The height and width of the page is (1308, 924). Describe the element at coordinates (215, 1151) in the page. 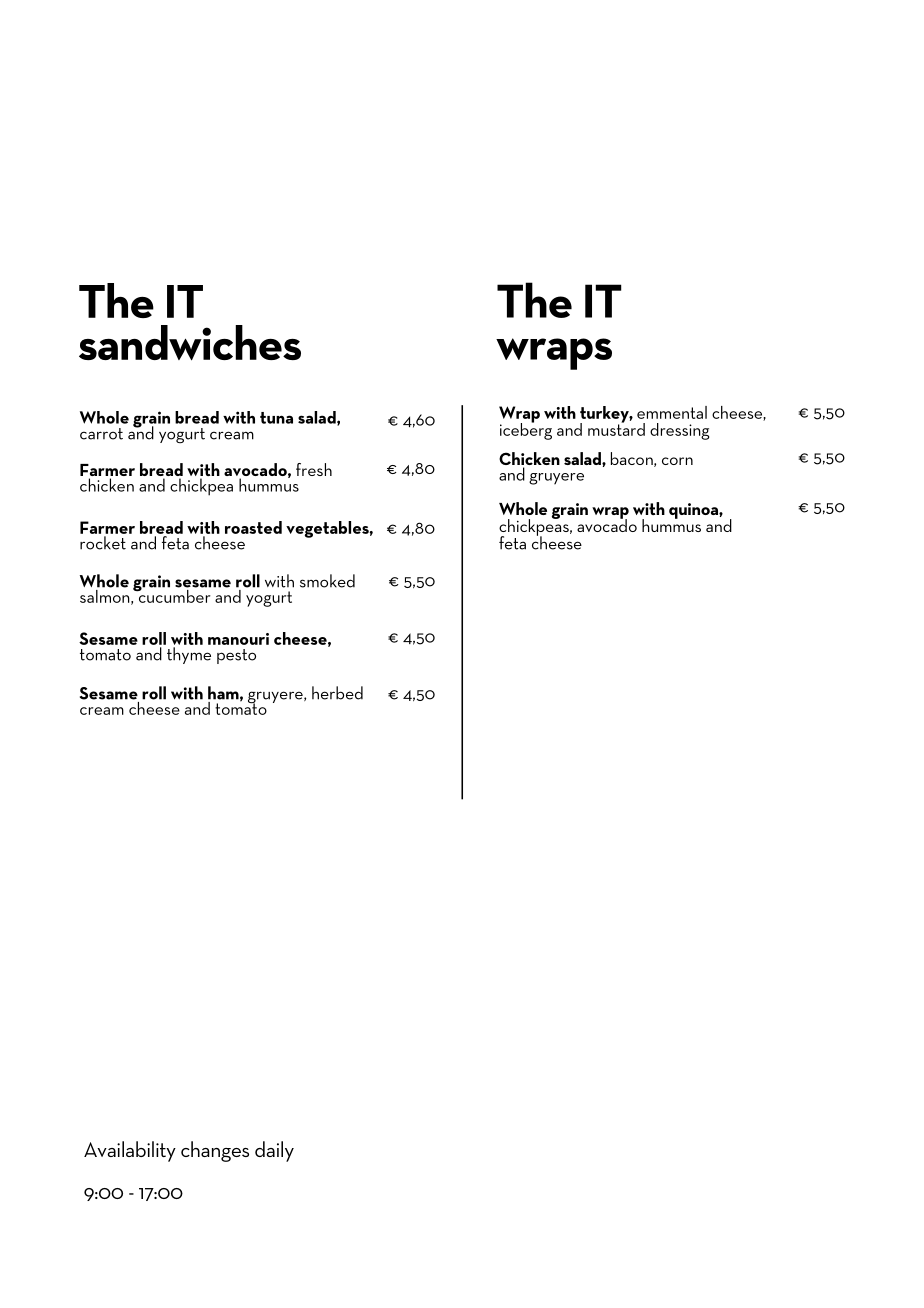

I see `changes` at that location.
